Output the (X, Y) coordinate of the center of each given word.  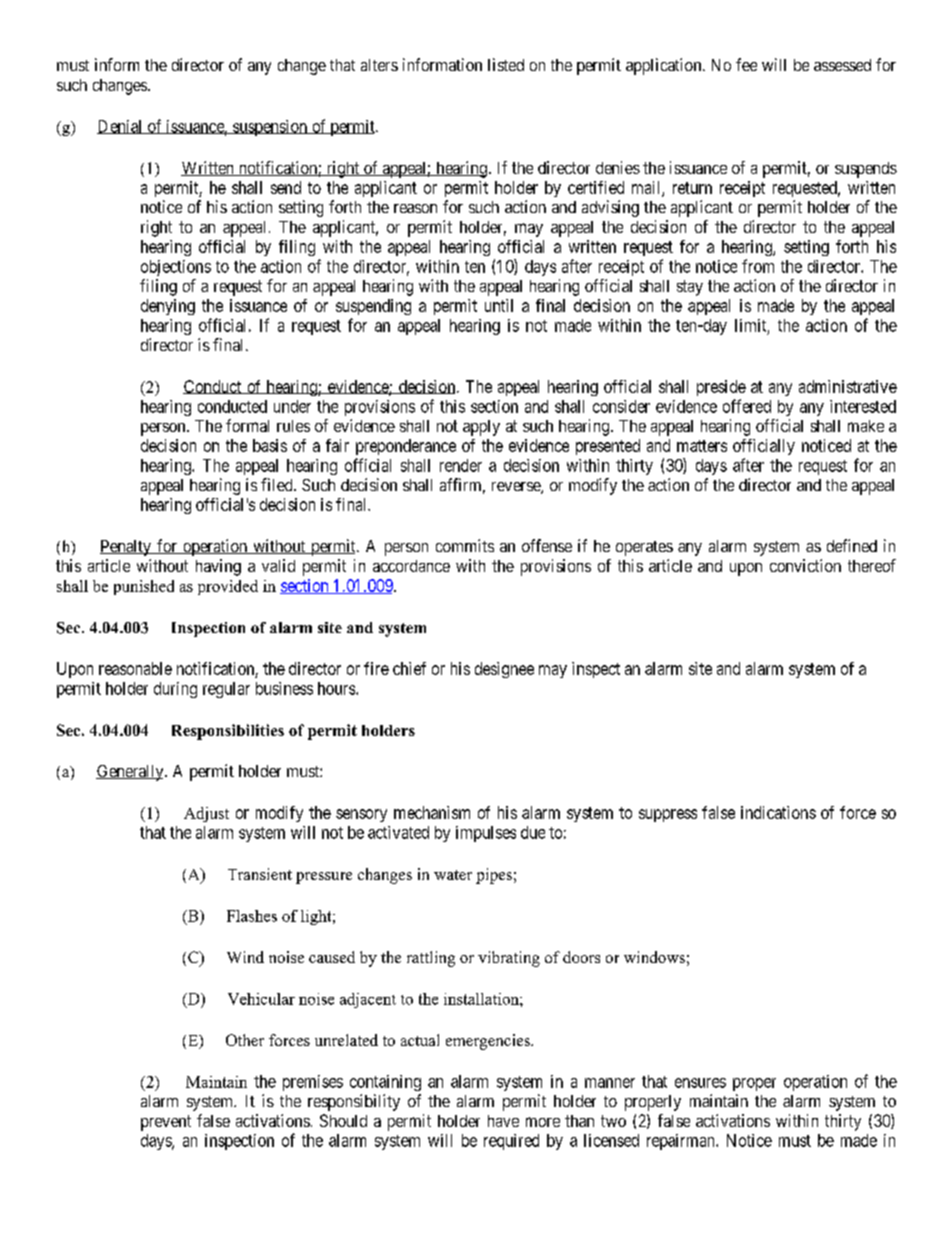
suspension (270, 128)
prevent (166, 1123)
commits (465, 545)
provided (228, 587)
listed (506, 64)
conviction (805, 565)
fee (746, 64)
